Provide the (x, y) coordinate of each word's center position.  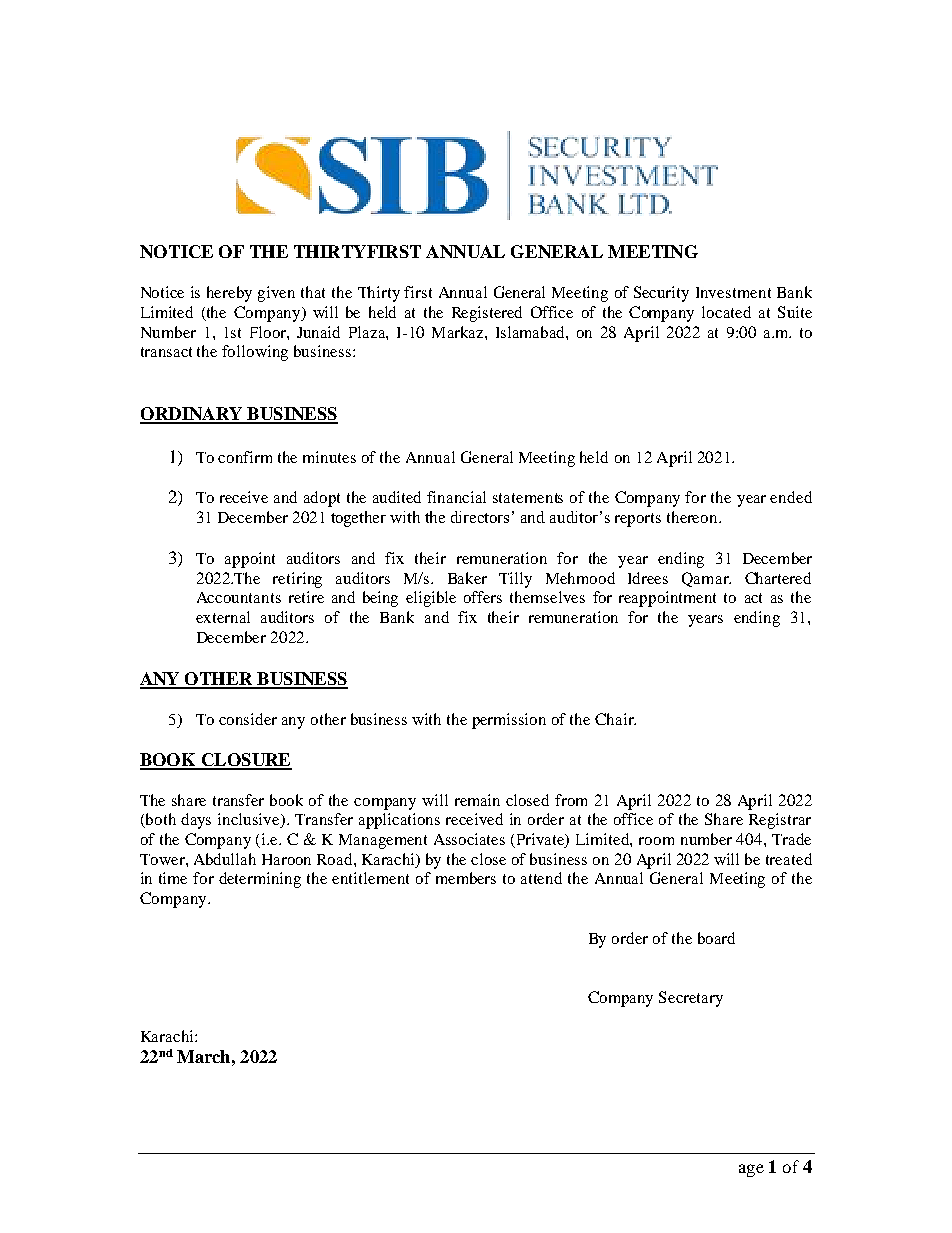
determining (260, 880)
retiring (297, 580)
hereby (229, 294)
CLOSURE (245, 761)
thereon (693, 517)
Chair (615, 719)
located (726, 312)
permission (509, 721)
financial (456, 497)
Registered (487, 314)
